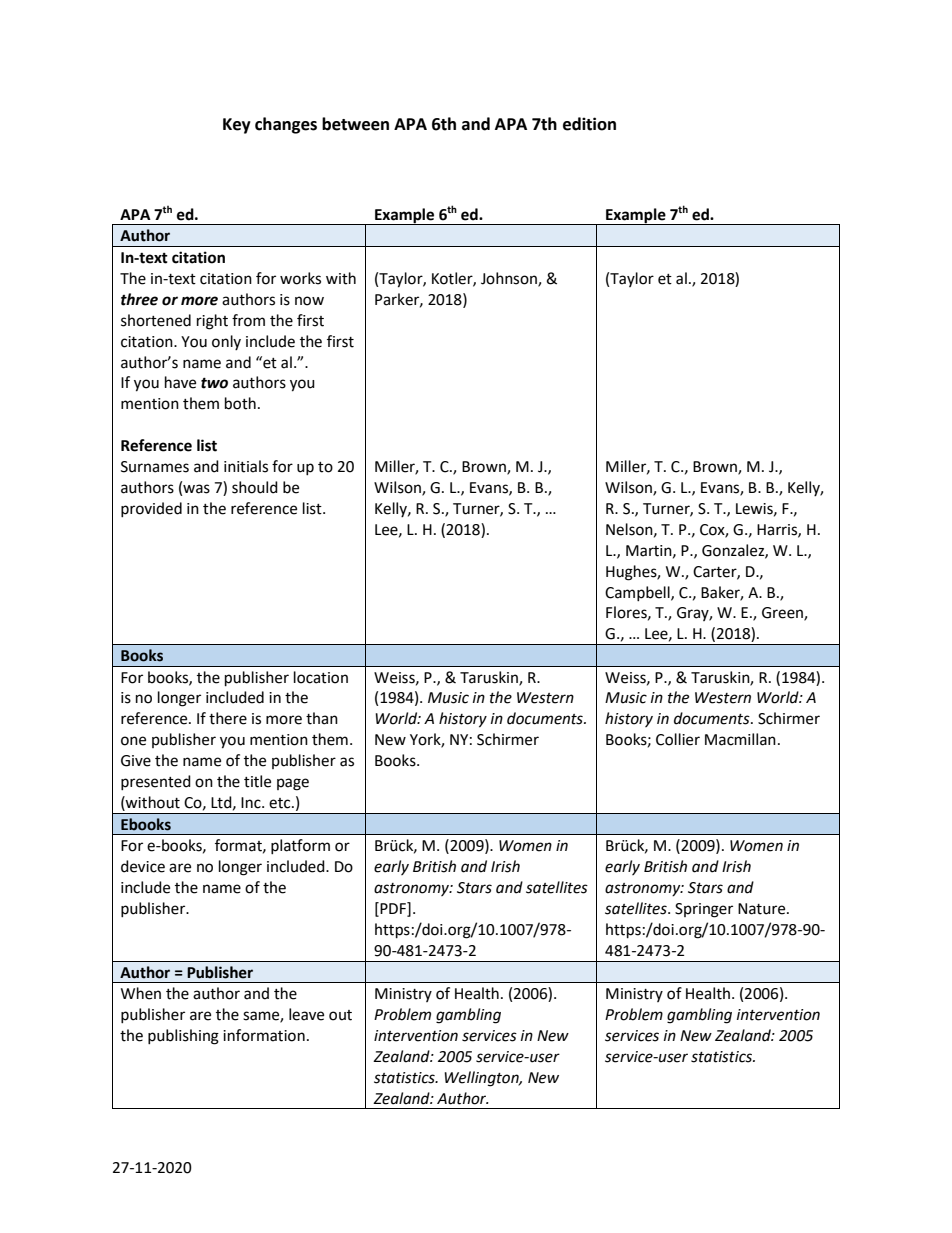  I want to click on publishing, so click(183, 1037).
